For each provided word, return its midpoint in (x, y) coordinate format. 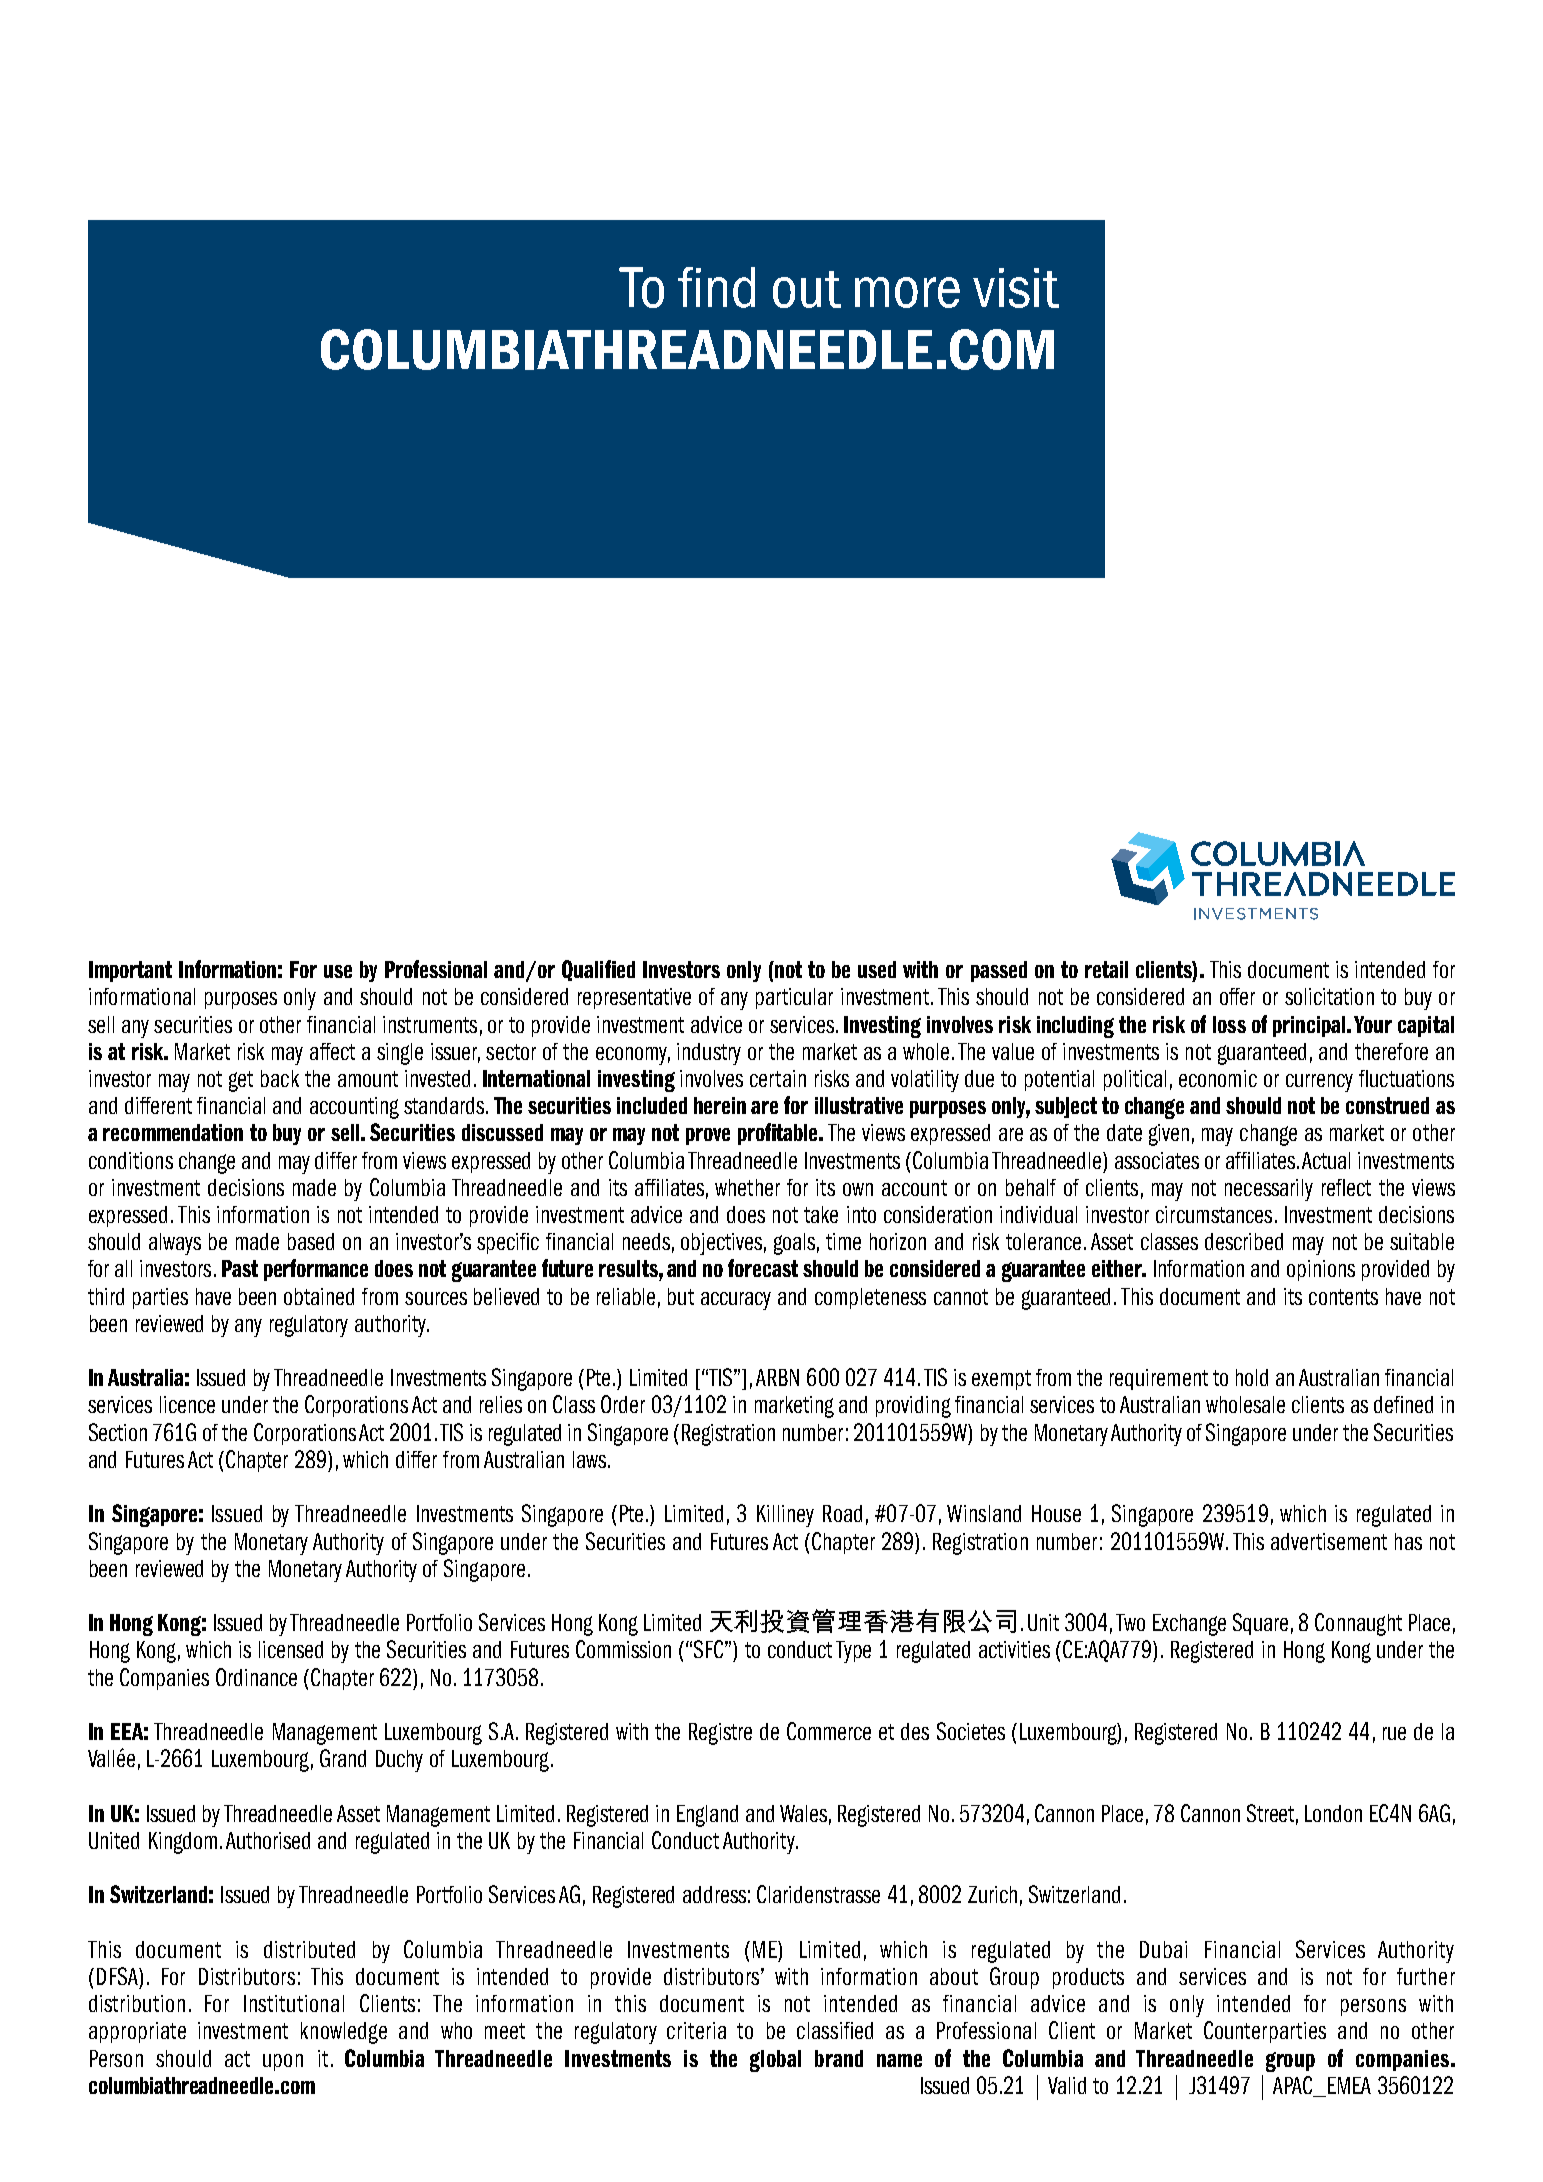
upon (283, 2062)
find (716, 287)
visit (1016, 288)
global (775, 2061)
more (907, 292)
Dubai (1163, 1949)
